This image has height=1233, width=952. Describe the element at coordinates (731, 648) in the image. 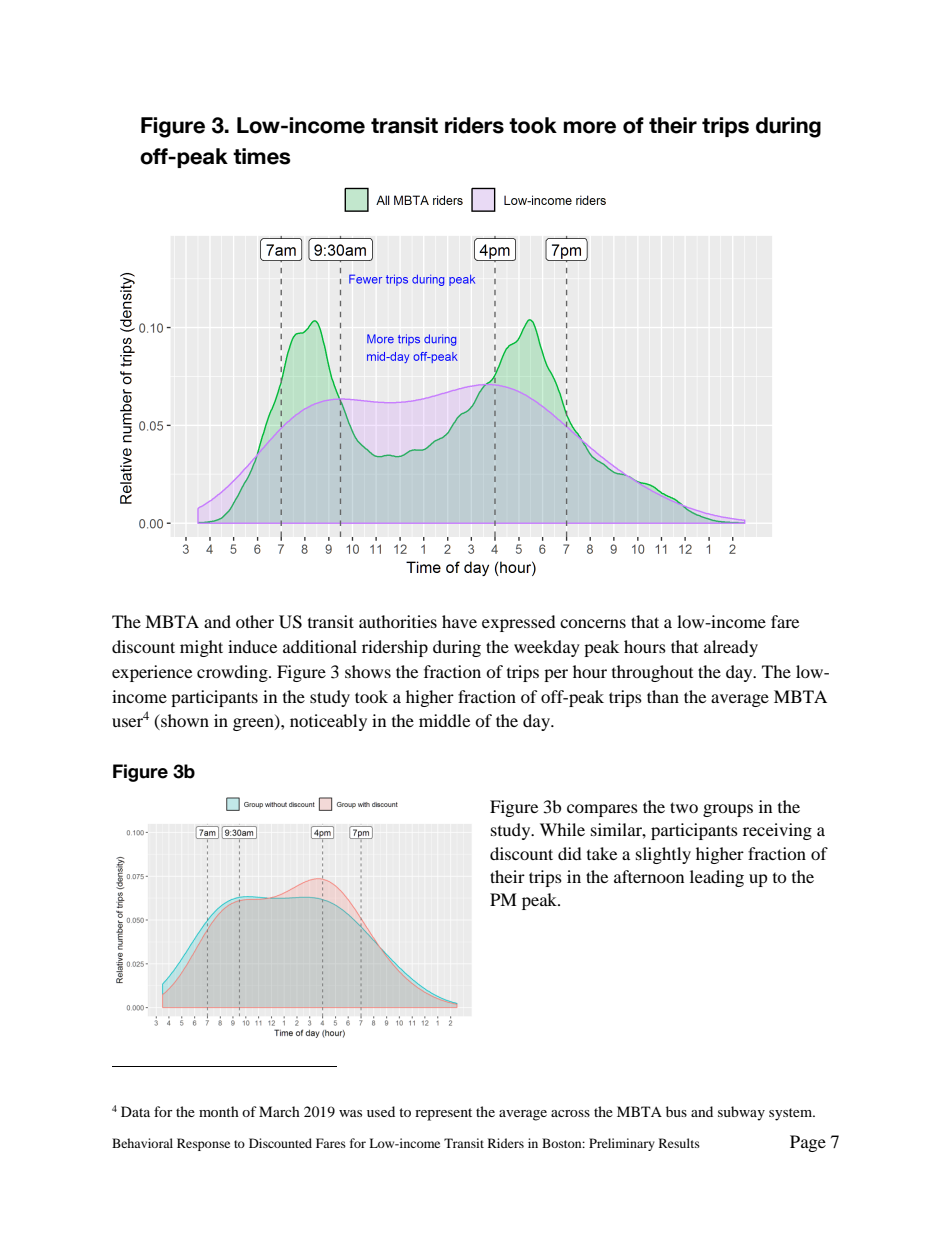

I see `already` at that location.
